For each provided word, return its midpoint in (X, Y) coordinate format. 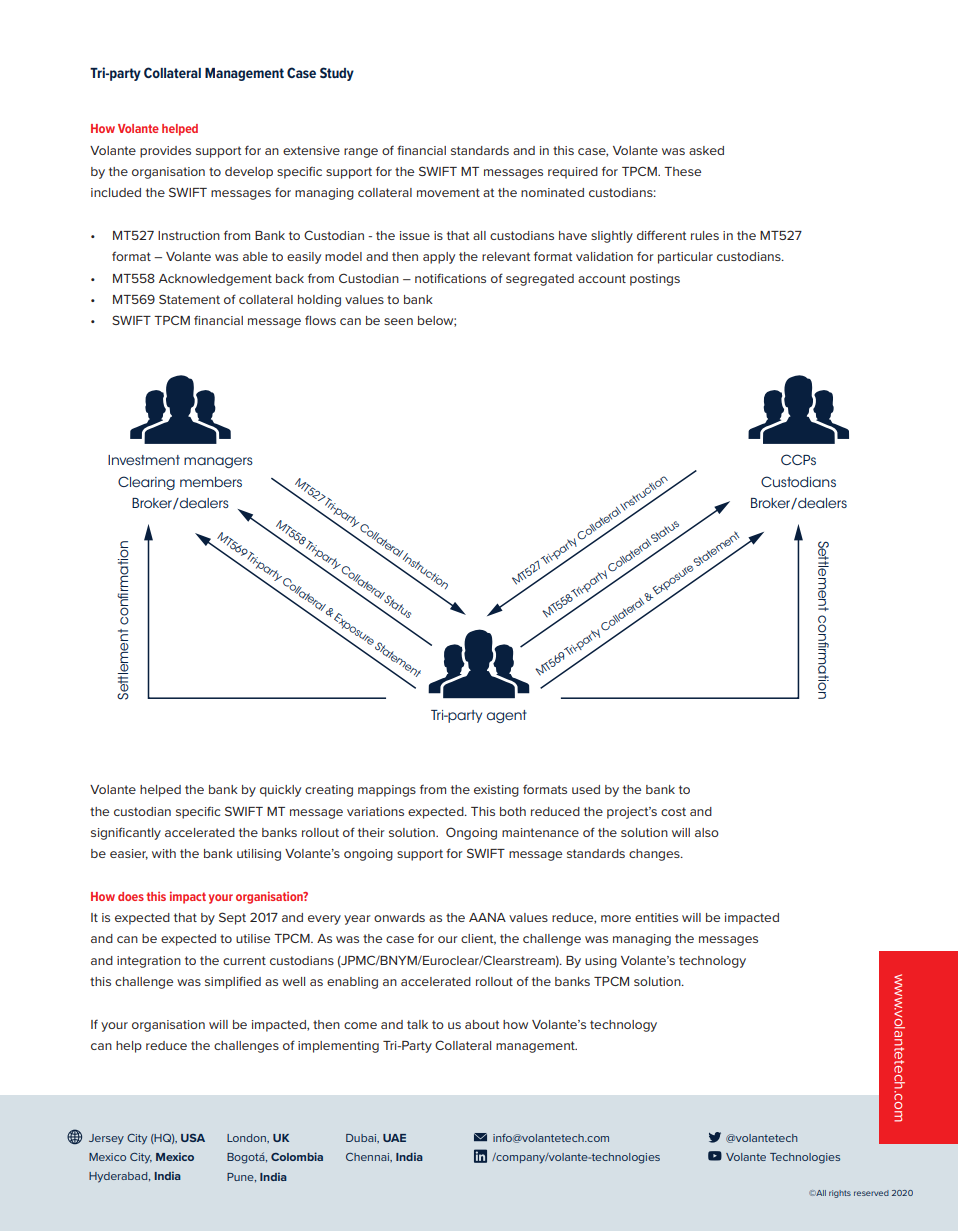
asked (706, 150)
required (573, 173)
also (707, 832)
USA (193, 1138)
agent (507, 716)
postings (655, 280)
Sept (232, 918)
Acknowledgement (215, 280)
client (478, 939)
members (211, 482)
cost (673, 811)
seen (398, 321)
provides (165, 152)
